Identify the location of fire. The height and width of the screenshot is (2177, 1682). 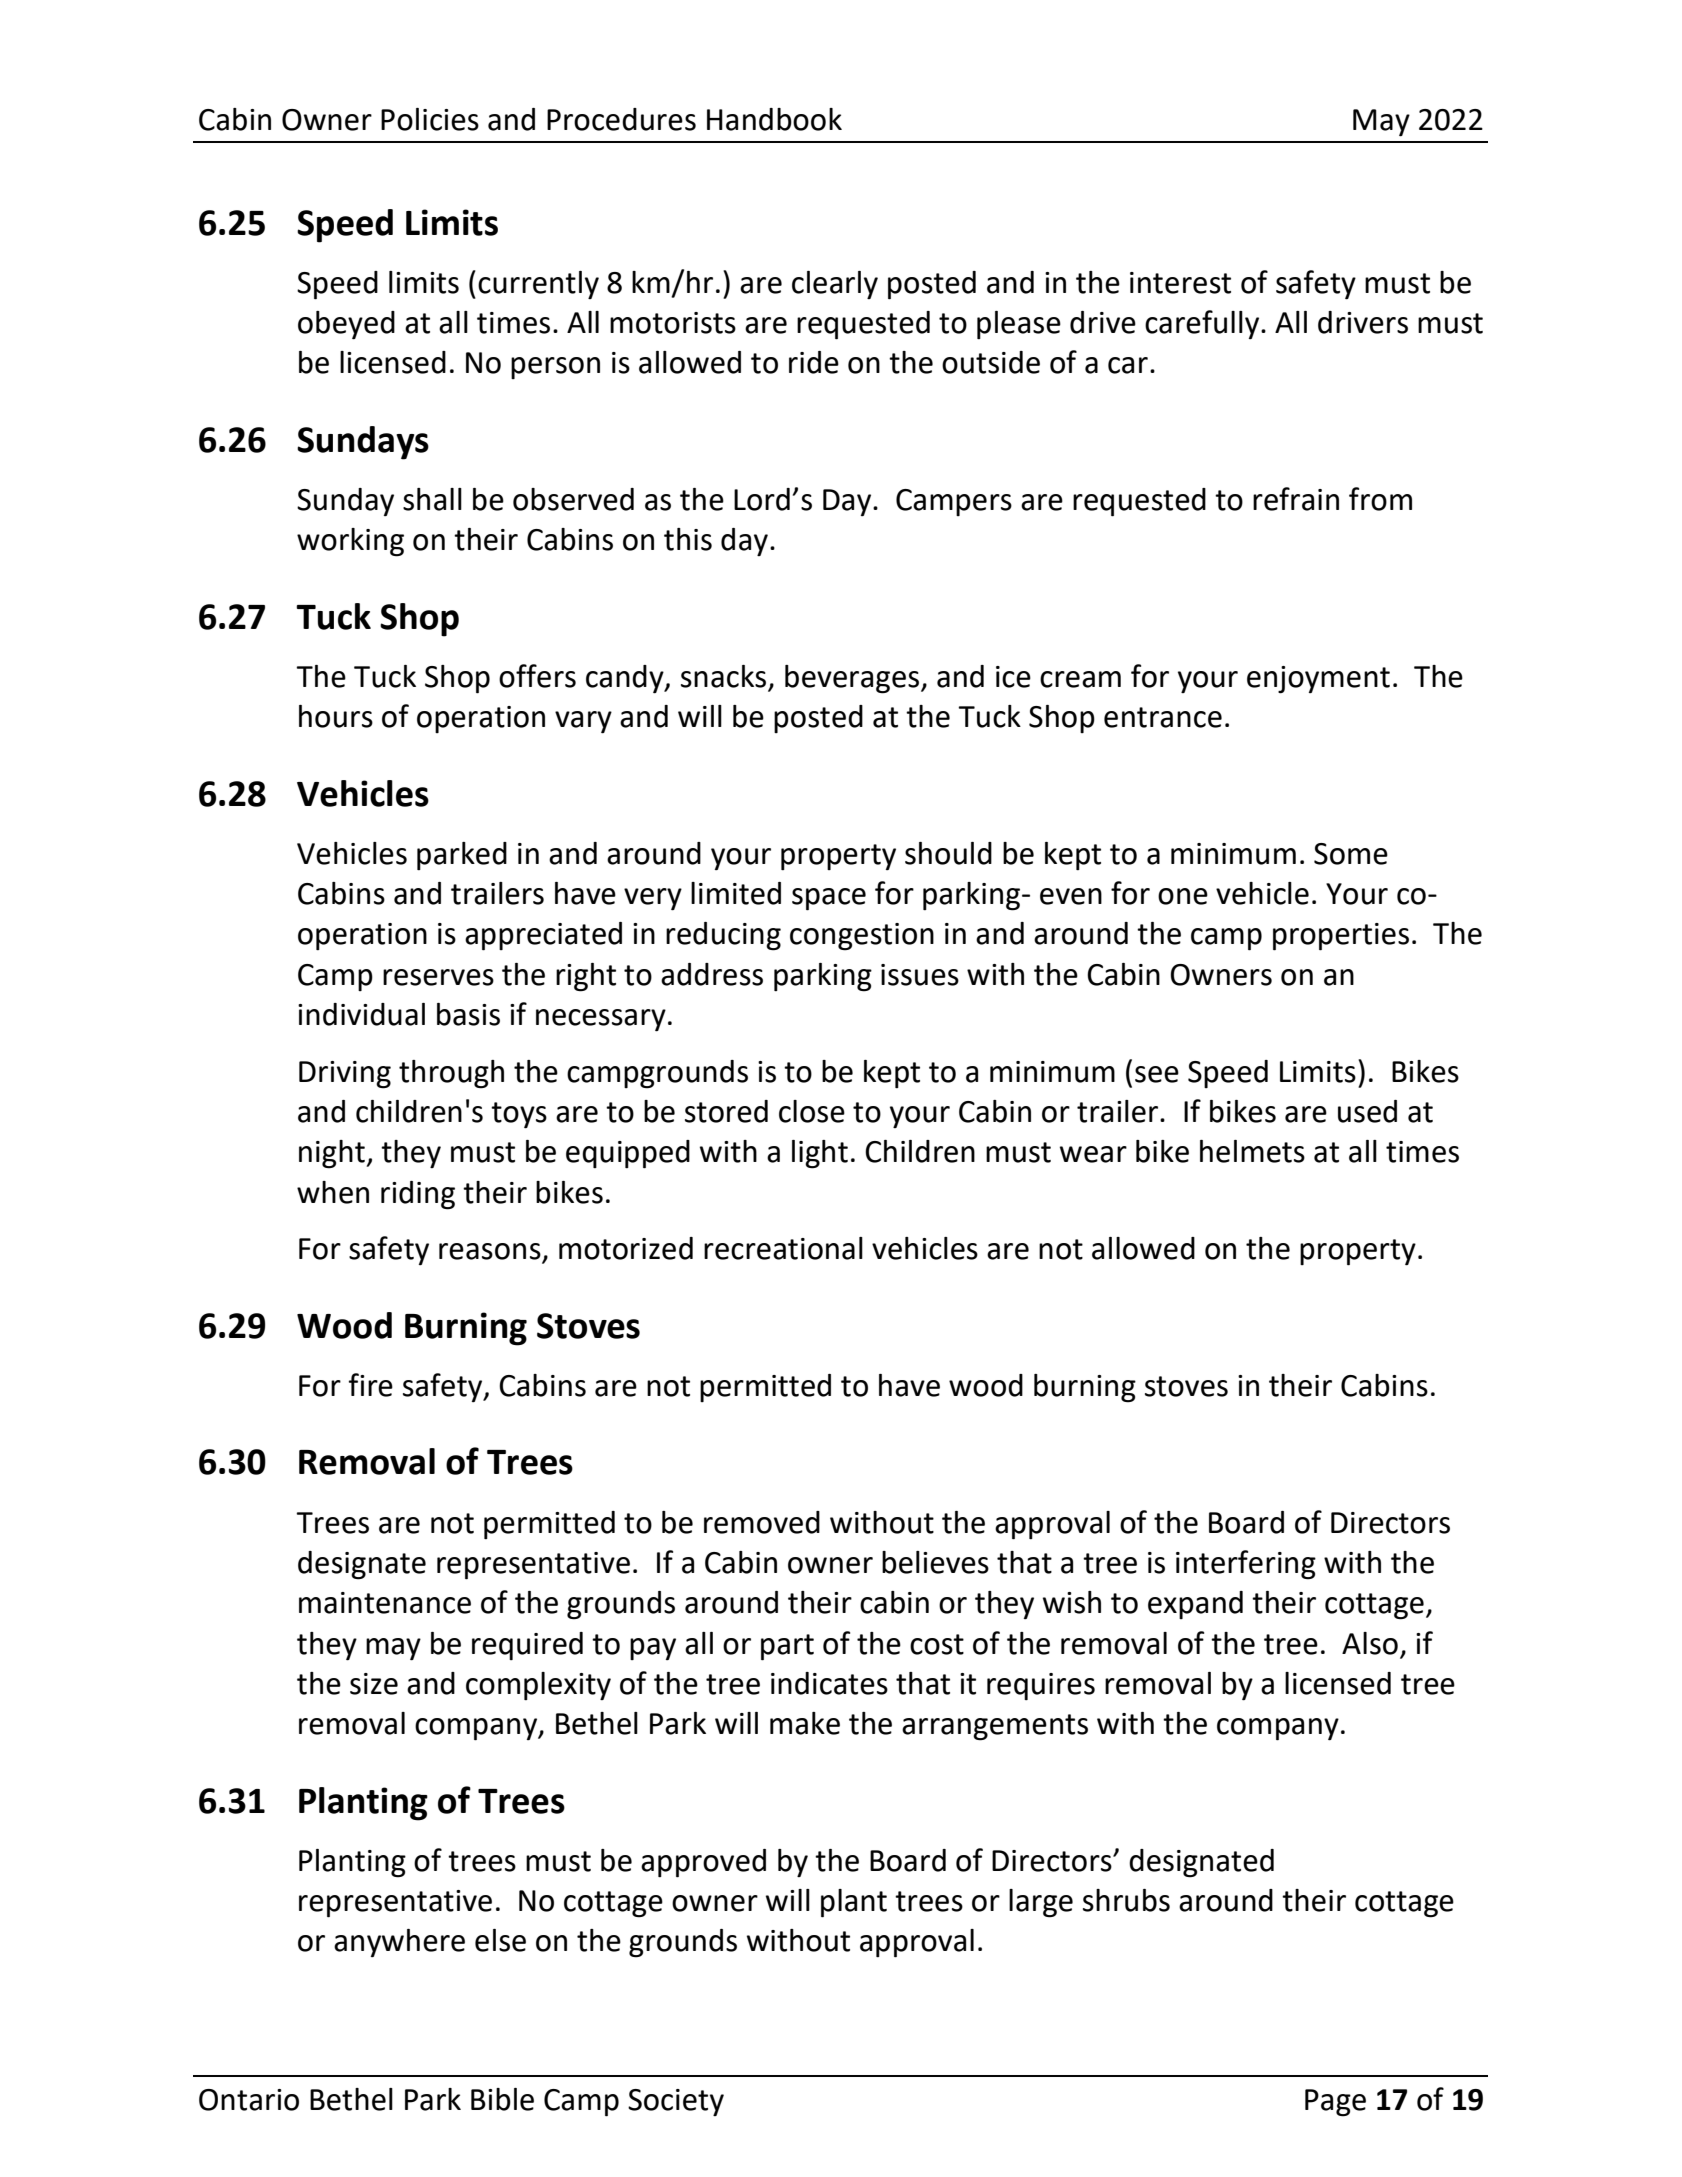
(371, 1385).
